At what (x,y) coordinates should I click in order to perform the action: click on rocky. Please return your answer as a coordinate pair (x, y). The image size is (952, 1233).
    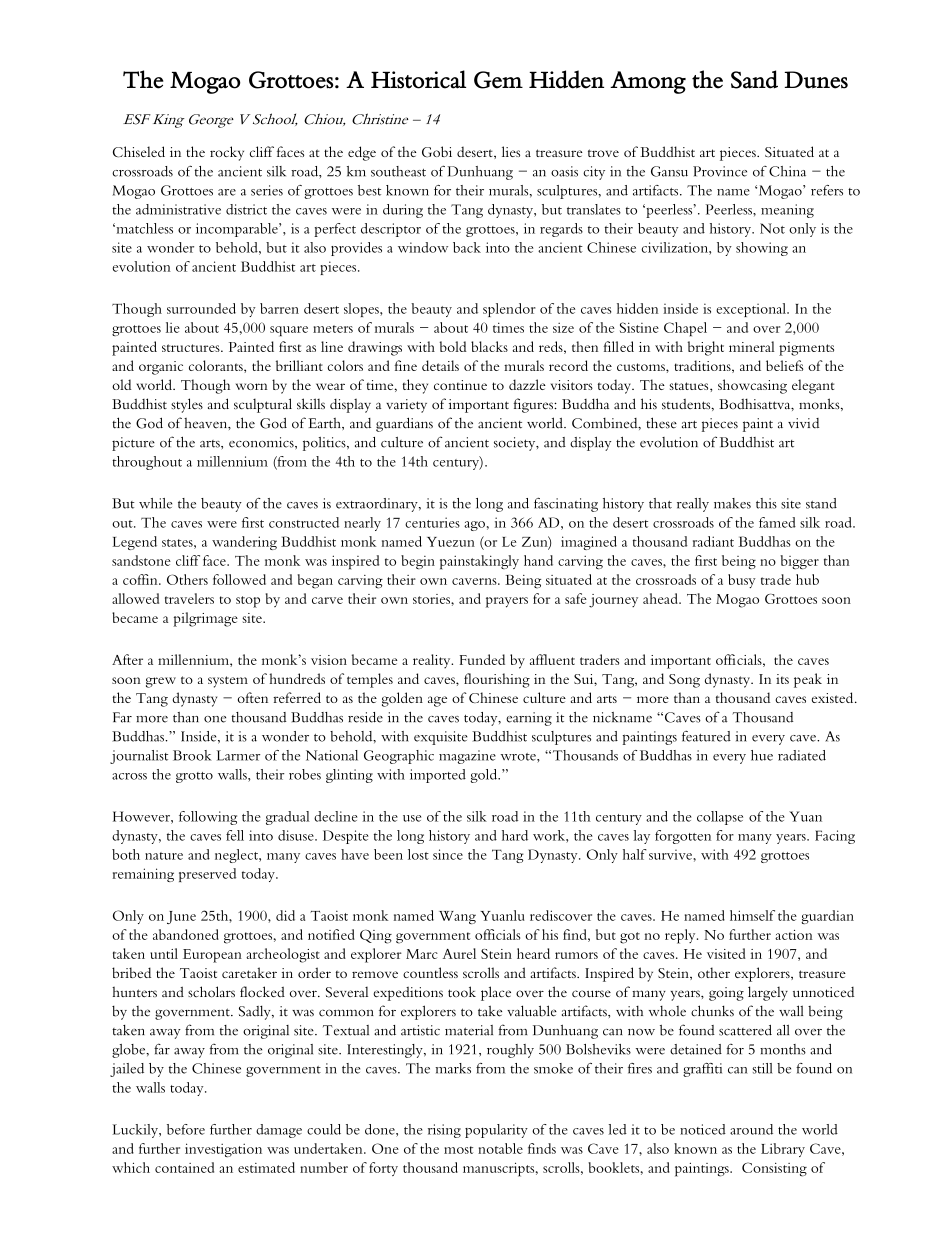
    Looking at the image, I should click on (227, 153).
